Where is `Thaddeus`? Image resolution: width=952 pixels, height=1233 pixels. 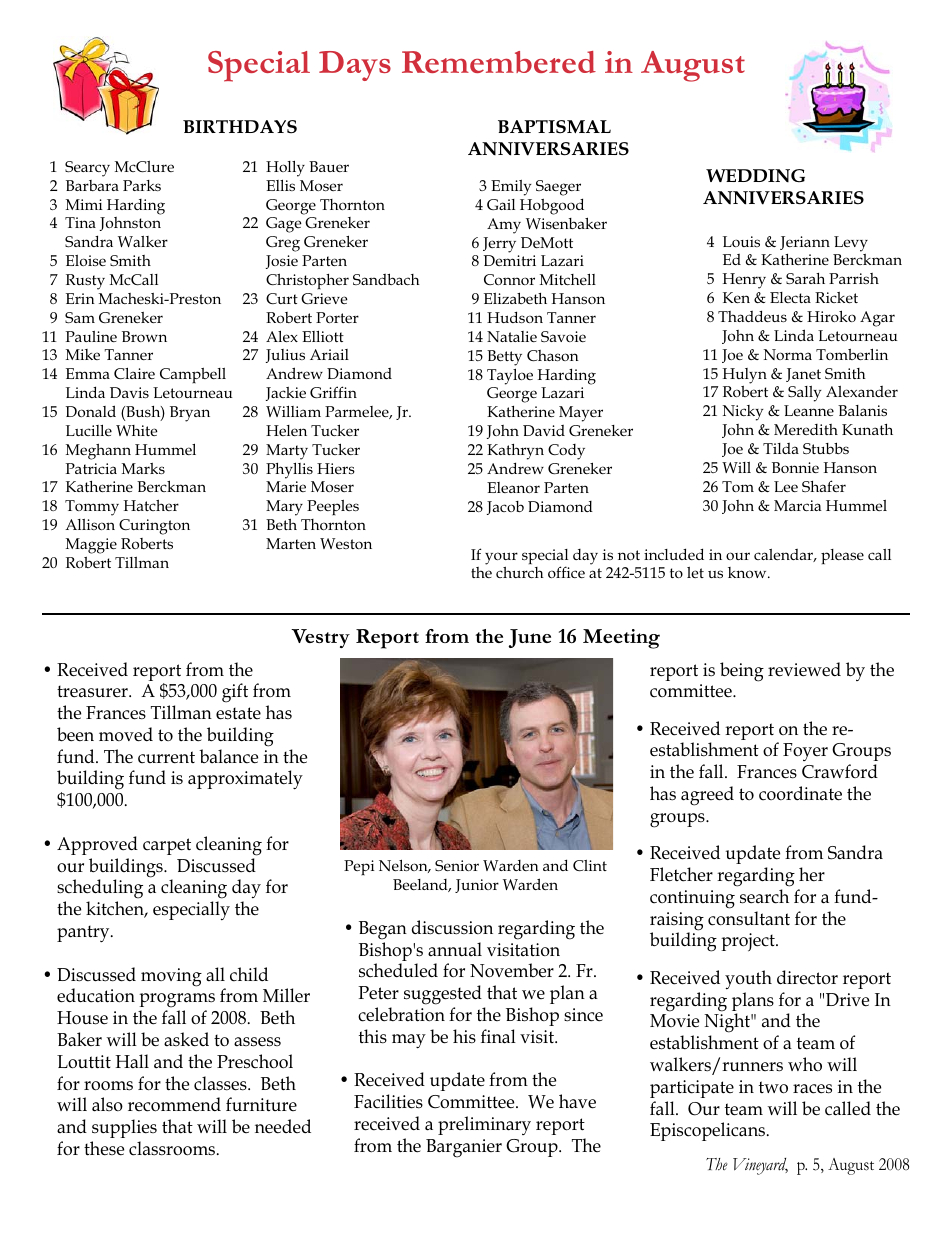
Thaddeus is located at coordinates (752, 316).
